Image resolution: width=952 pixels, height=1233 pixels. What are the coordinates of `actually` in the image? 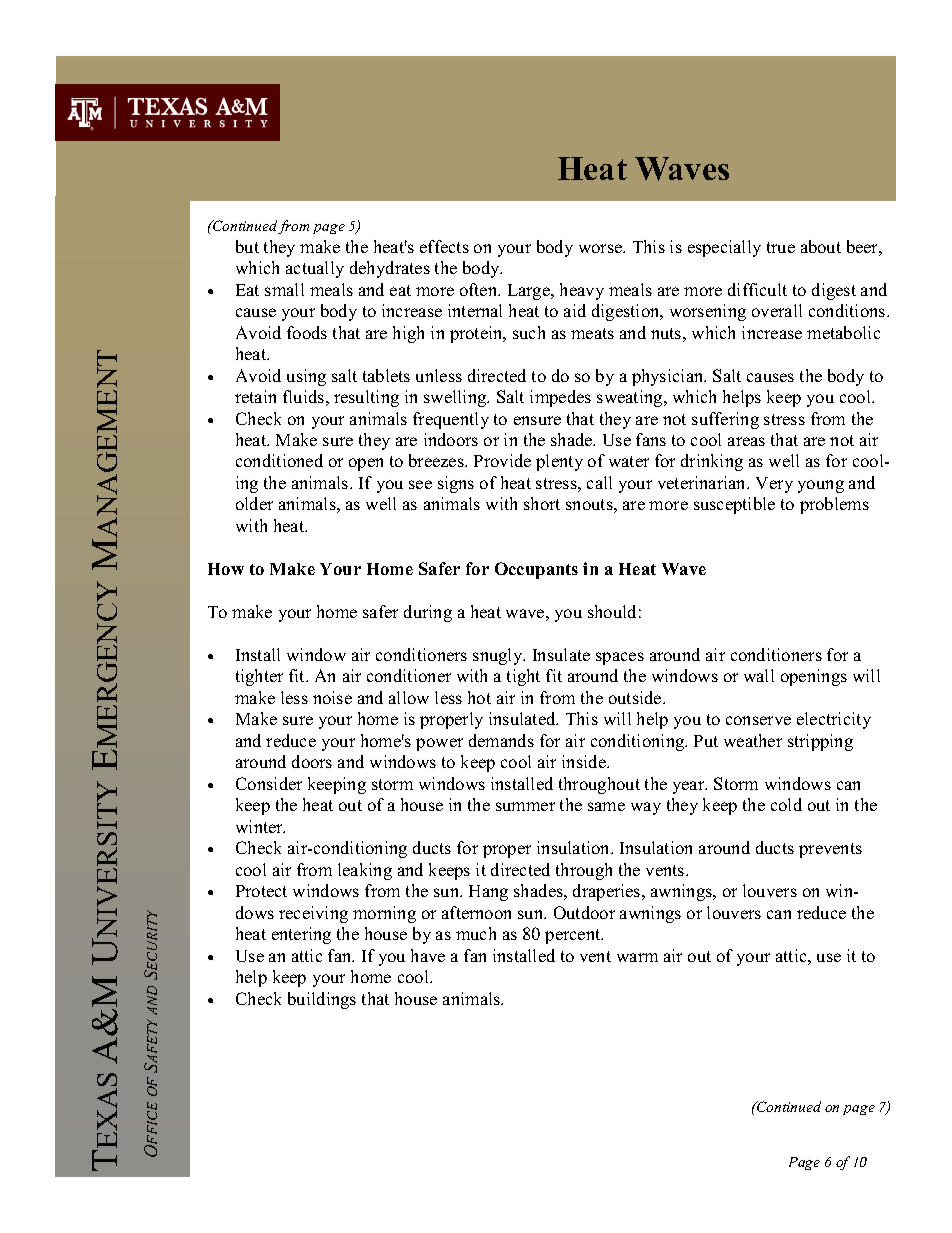 It's located at (315, 269).
